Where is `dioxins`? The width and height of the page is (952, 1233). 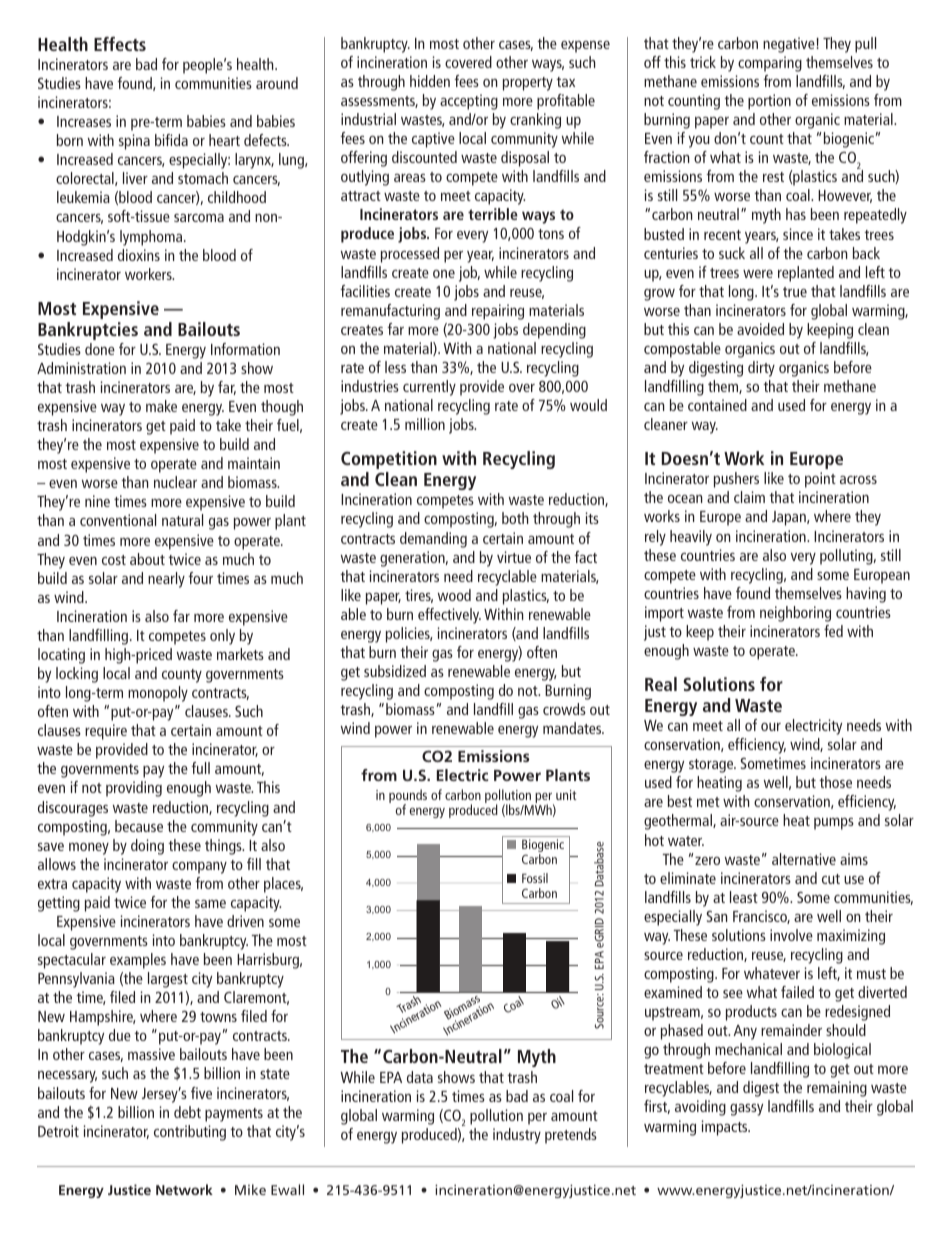
dioxins is located at coordinates (139, 255).
